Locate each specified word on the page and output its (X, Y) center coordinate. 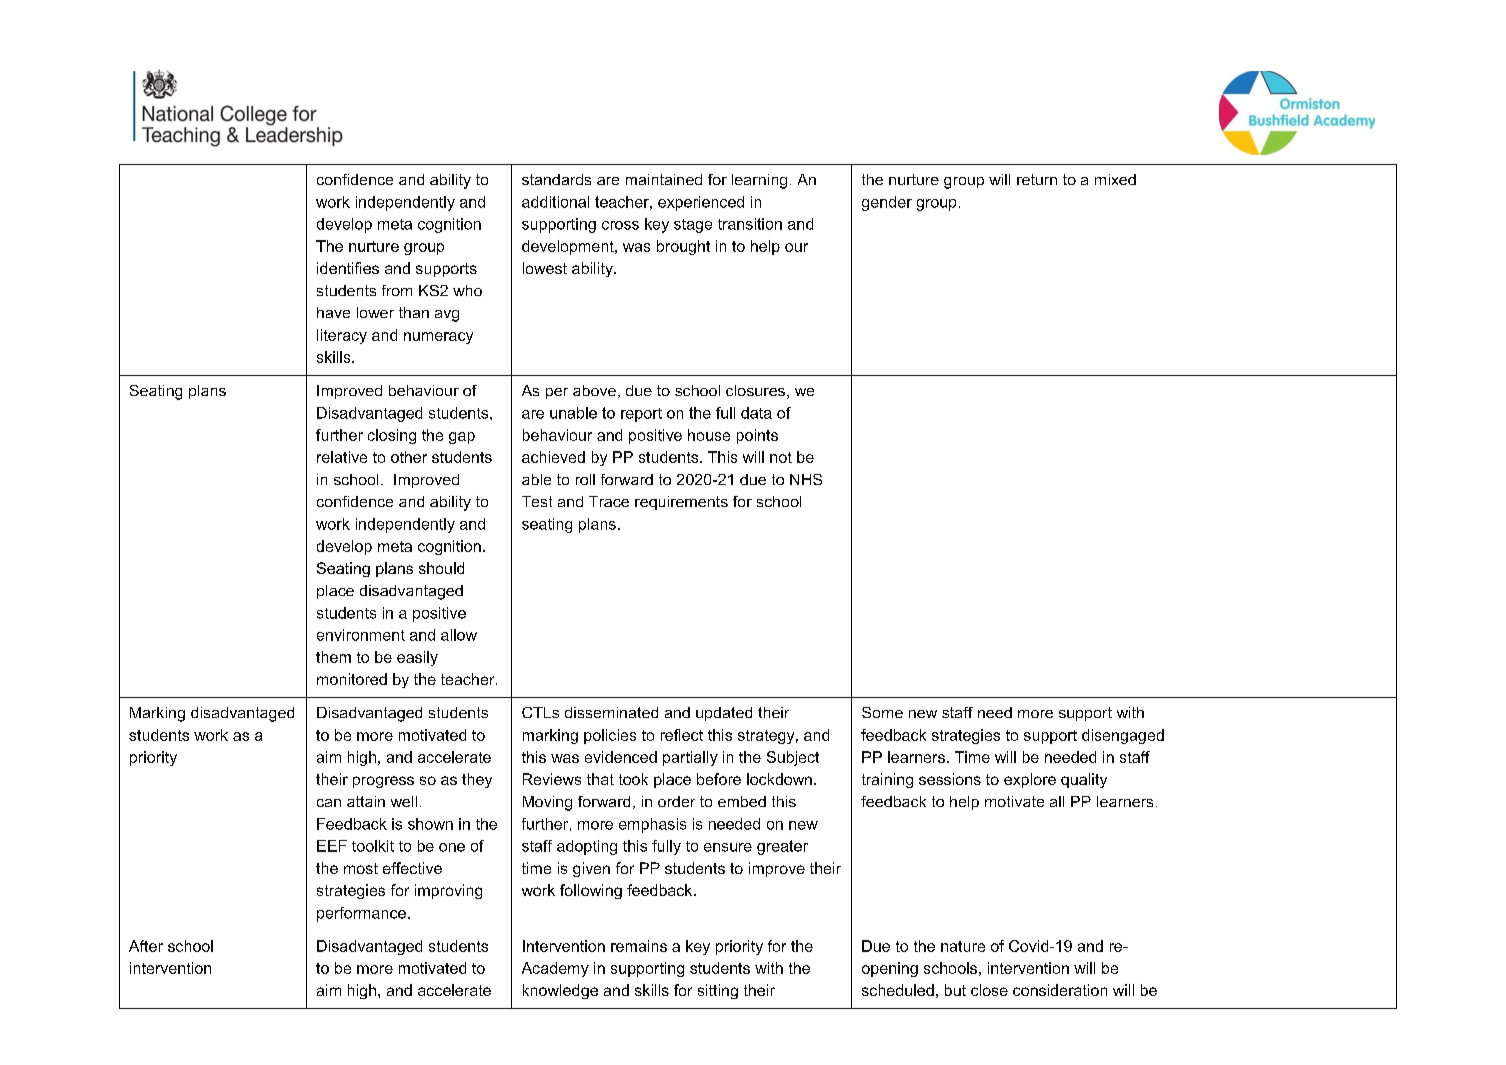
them (333, 657)
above (594, 390)
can (329, 803)
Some (882, 712)
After (146, 946)
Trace (609, 501)
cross (620, 225)
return (1037, 179)
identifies (348, 268)
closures (755, 390)
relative (342, 457)
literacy (342, 336)
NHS (806, 479)
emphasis (652, 825)
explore (1030, 780)
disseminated (611, 712)
